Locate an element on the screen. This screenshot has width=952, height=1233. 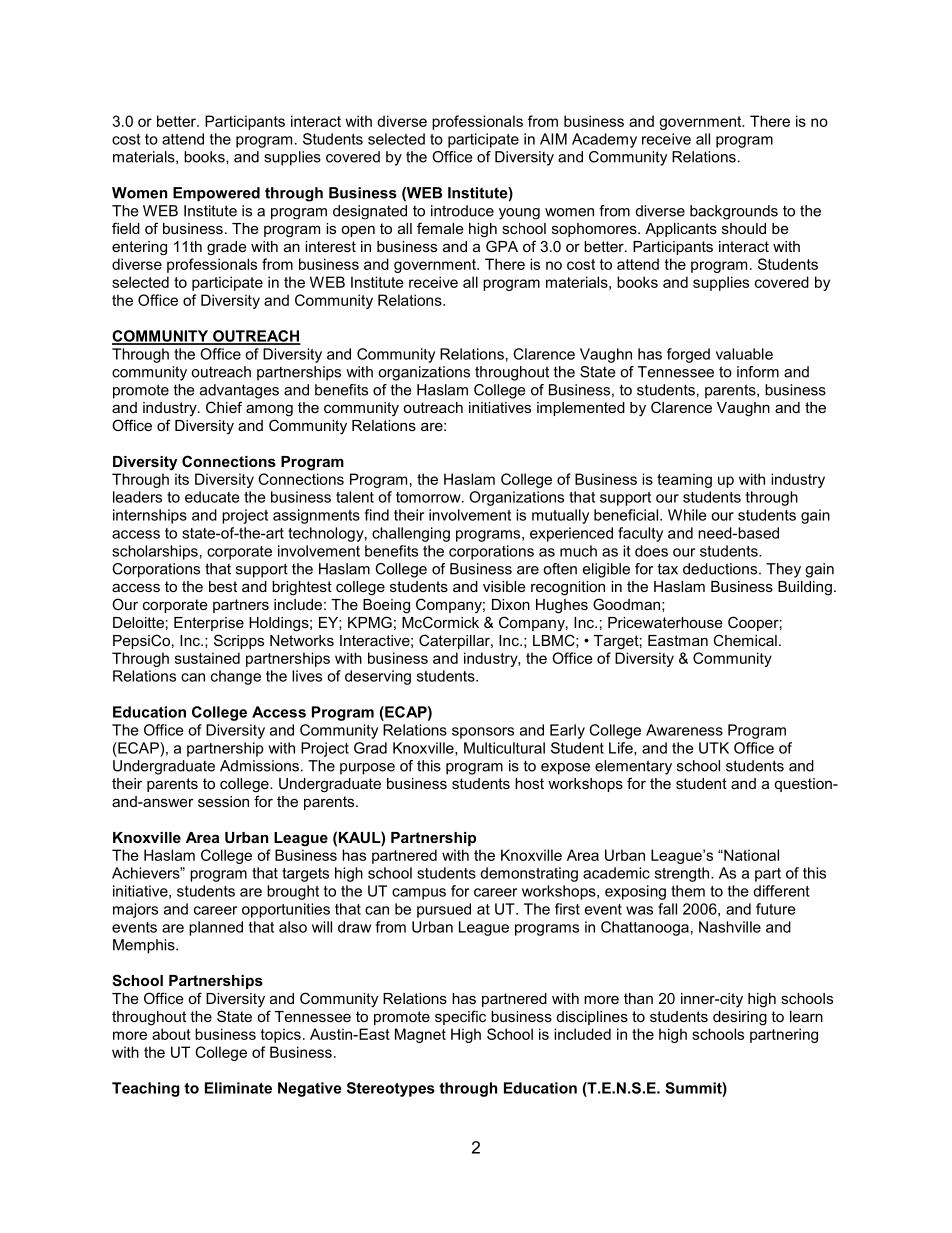
educate is located at coordinates (212, 497).
